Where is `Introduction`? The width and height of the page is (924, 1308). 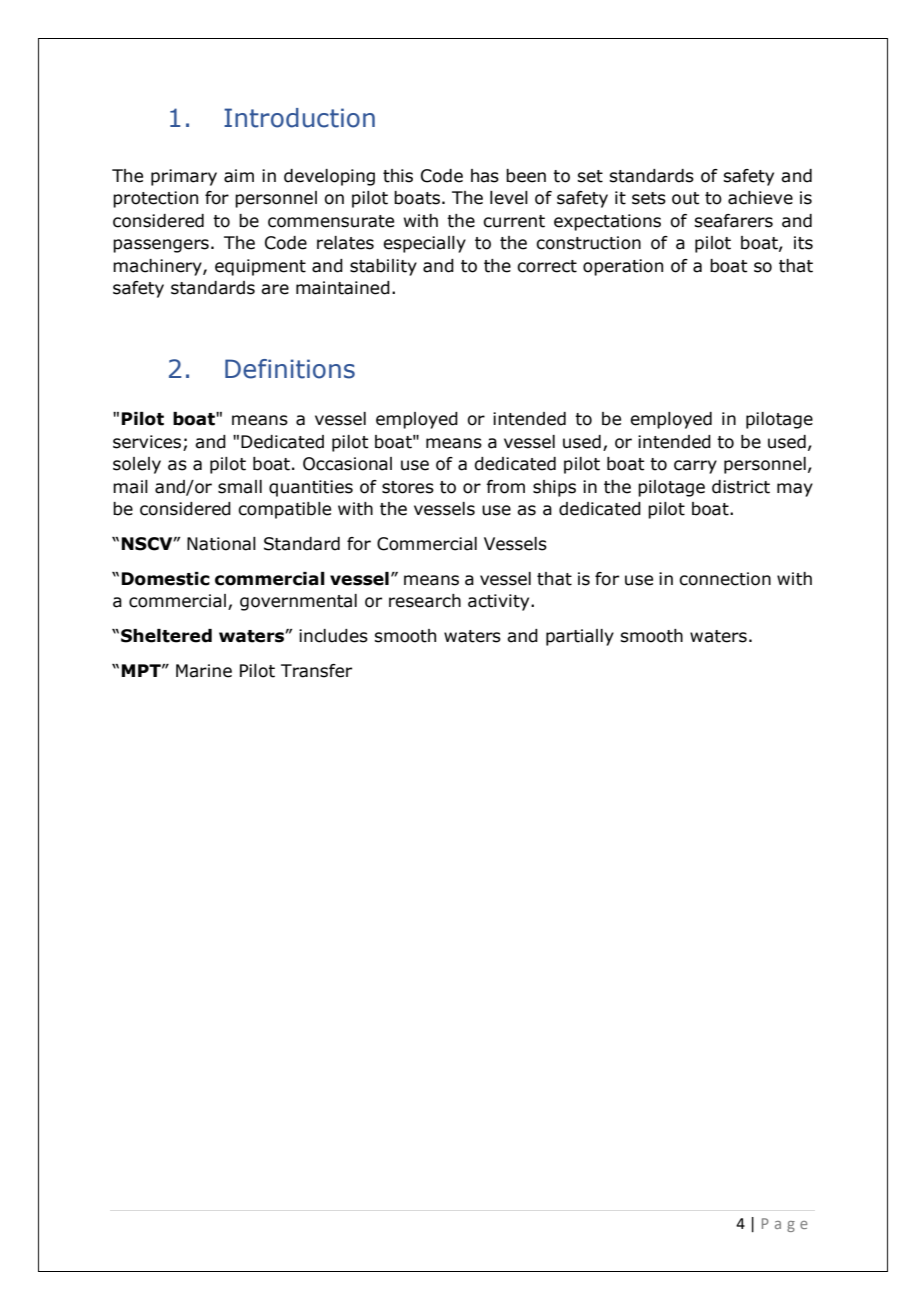
Introduction is located at coordinates (299, 118).
